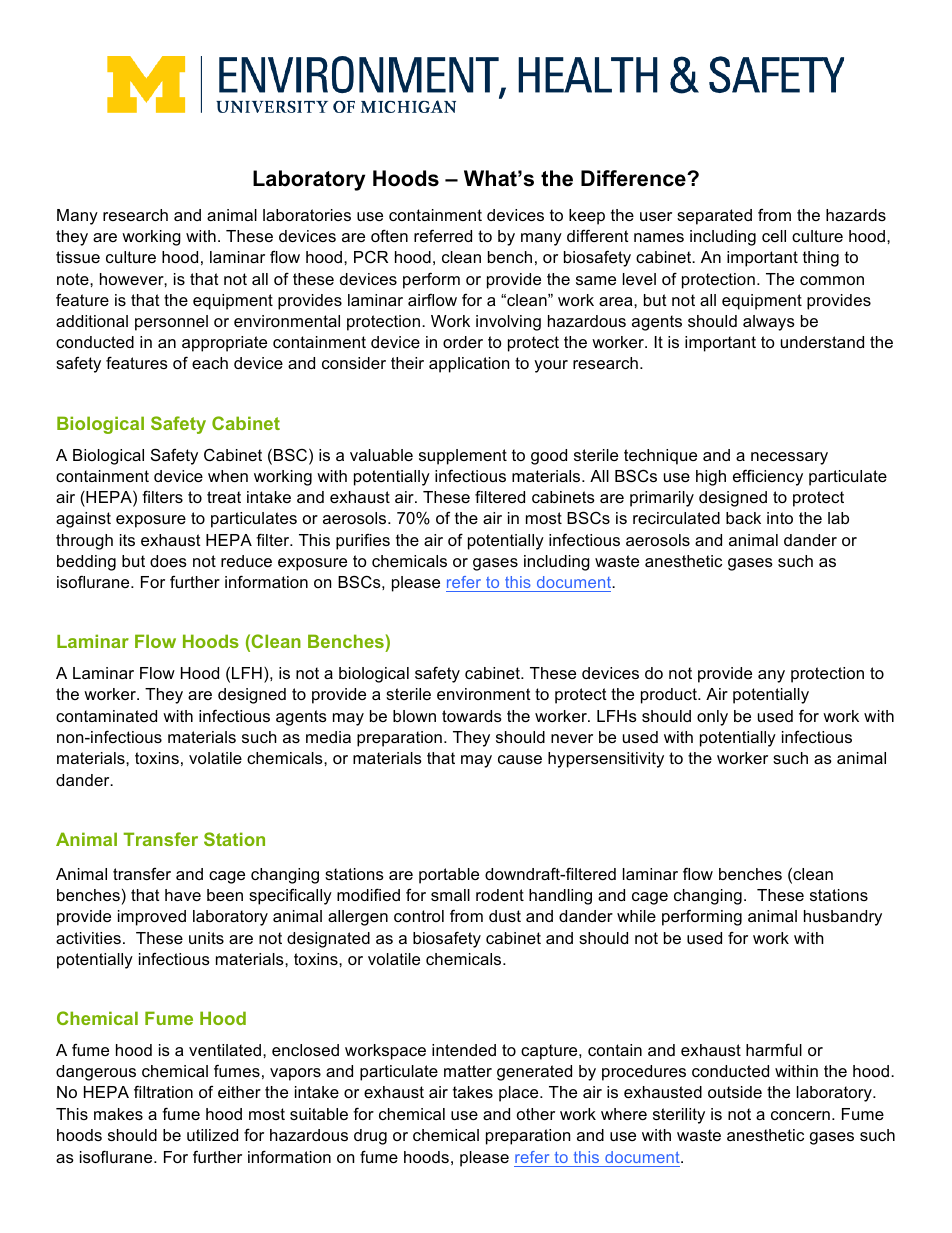 The image size is (952, 1233). What do you see at coordinates (472, 716) in the screenshot?
I see `towards` at bounding box center [472, 716].
